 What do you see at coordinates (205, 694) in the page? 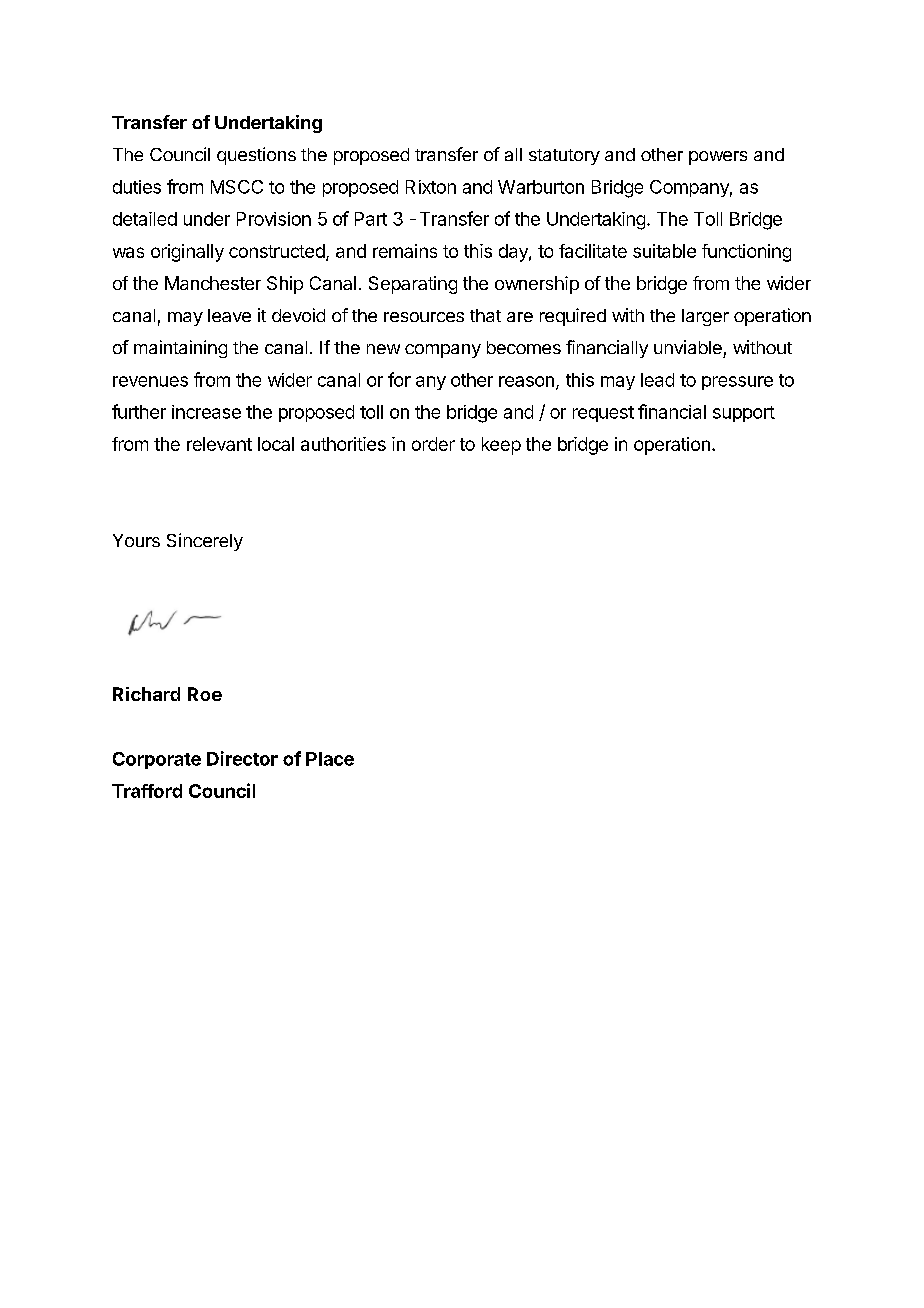
I see `Roe` at bounding box center [205, 694].
